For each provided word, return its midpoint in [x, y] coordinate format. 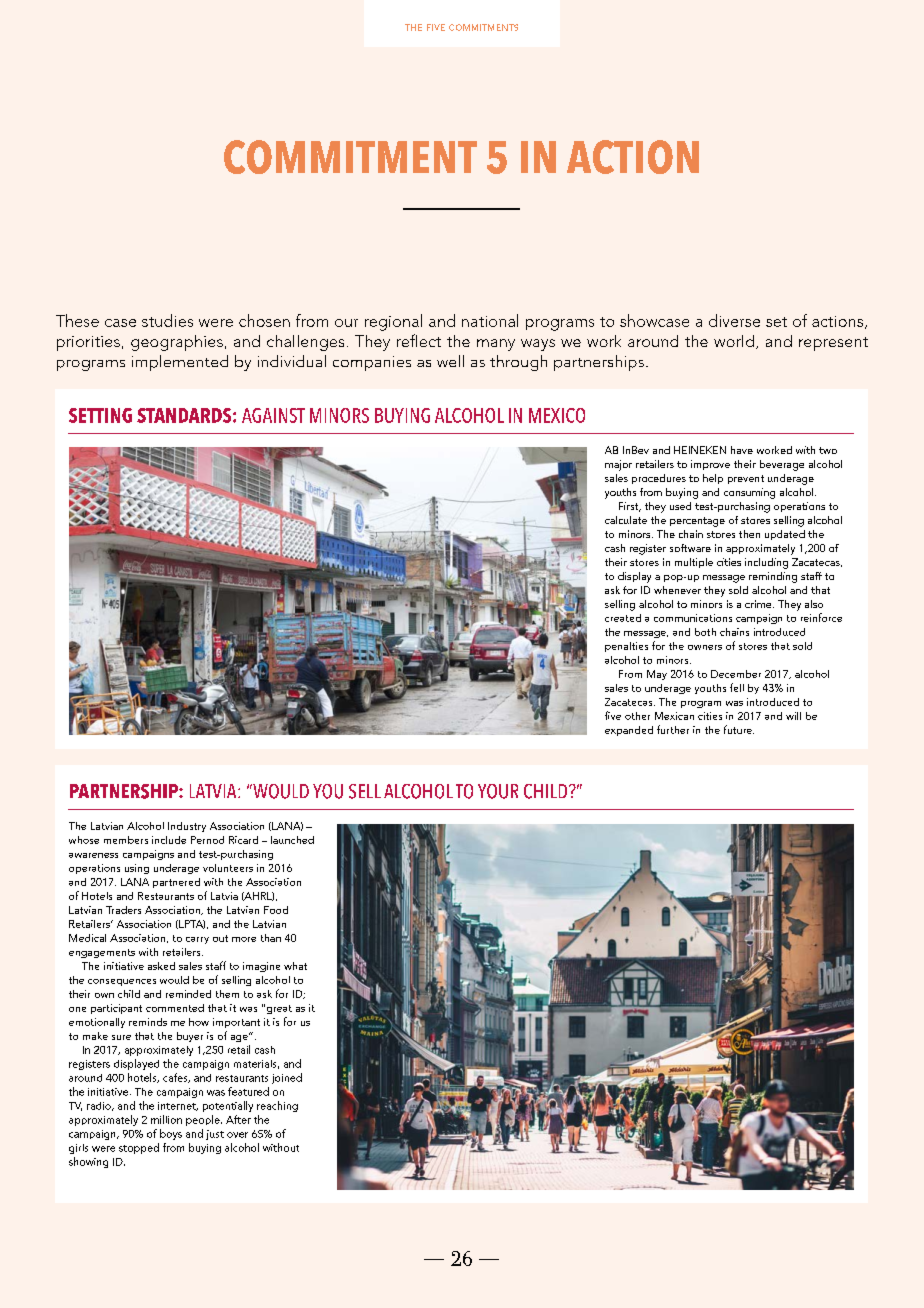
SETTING [100, 415]
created [623, 618]
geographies [177, 343]
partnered [176, 883]
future [739, 729]
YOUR [498, 791]
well [450, 361]
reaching [277, 1106]
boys [171, 1134]
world [734, 341]
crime [759, 604]
